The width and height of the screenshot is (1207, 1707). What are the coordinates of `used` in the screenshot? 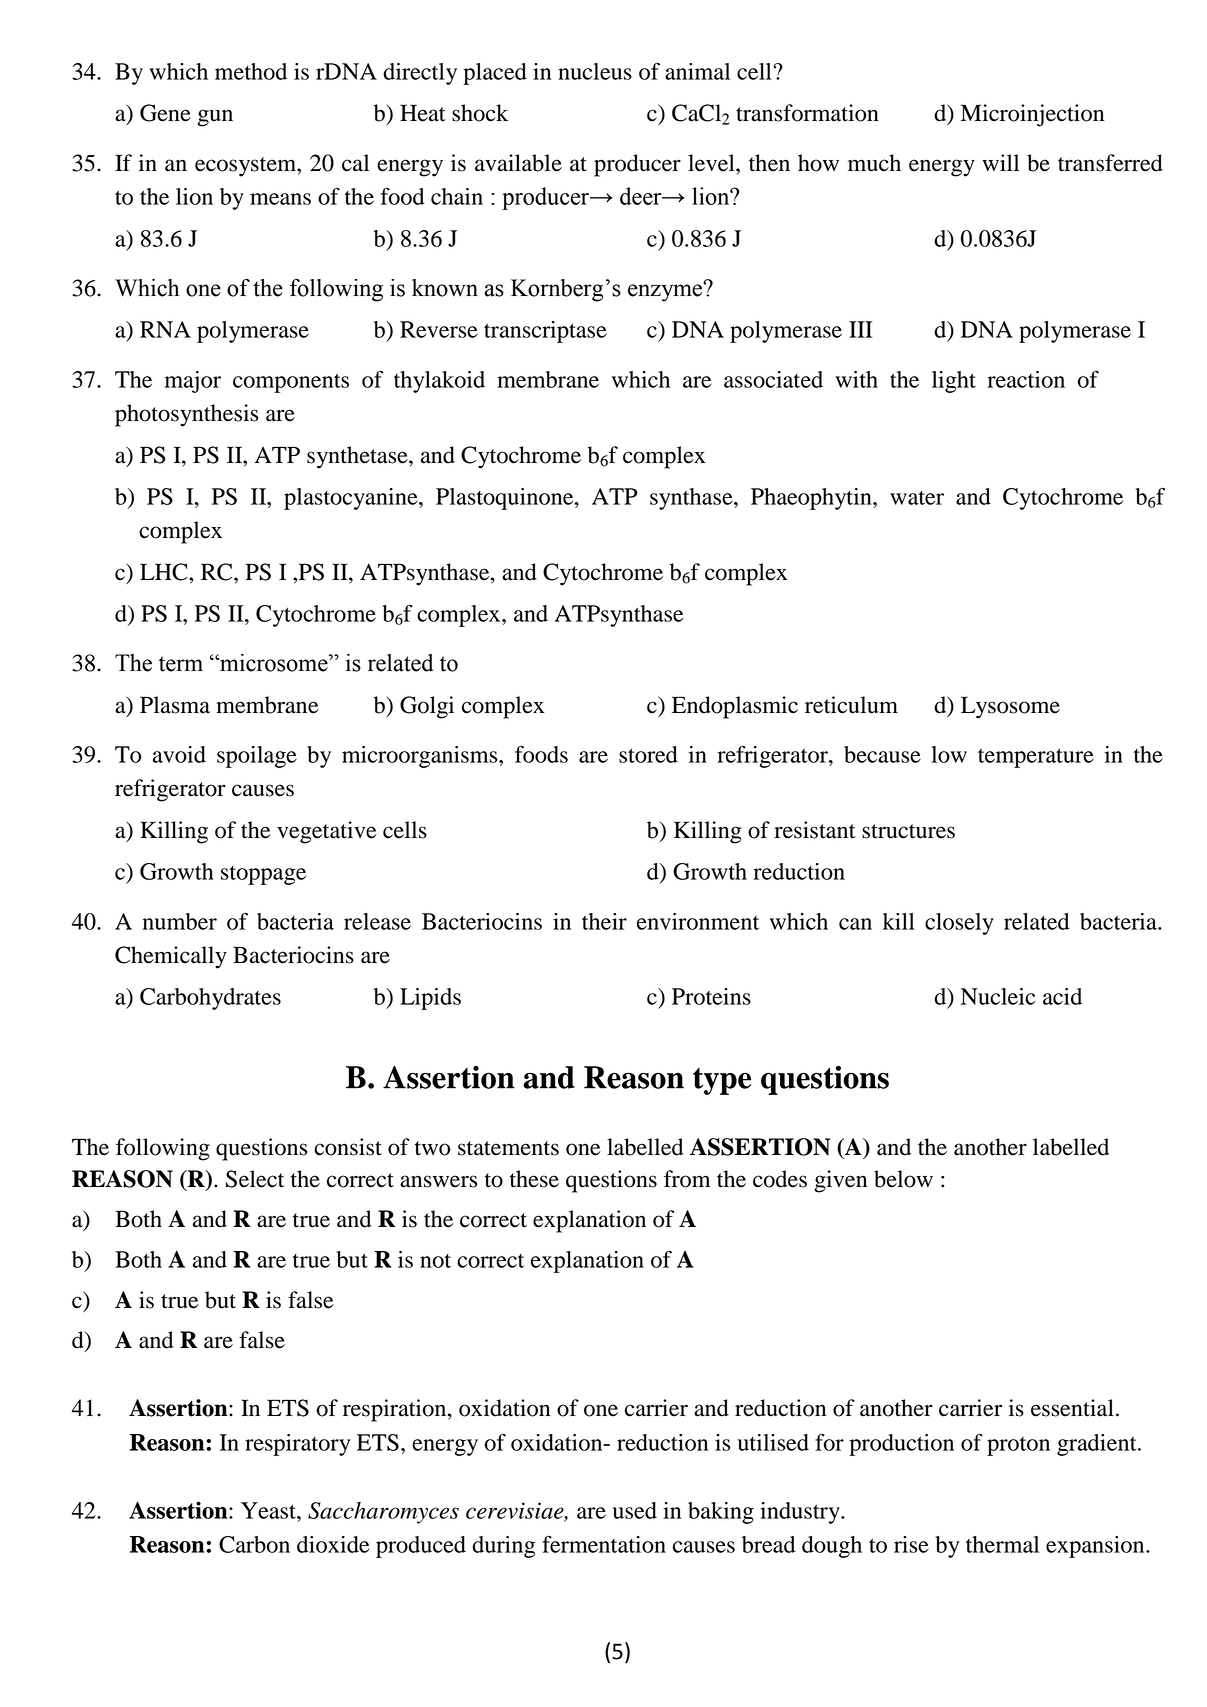 It's located at (635, 1510).
